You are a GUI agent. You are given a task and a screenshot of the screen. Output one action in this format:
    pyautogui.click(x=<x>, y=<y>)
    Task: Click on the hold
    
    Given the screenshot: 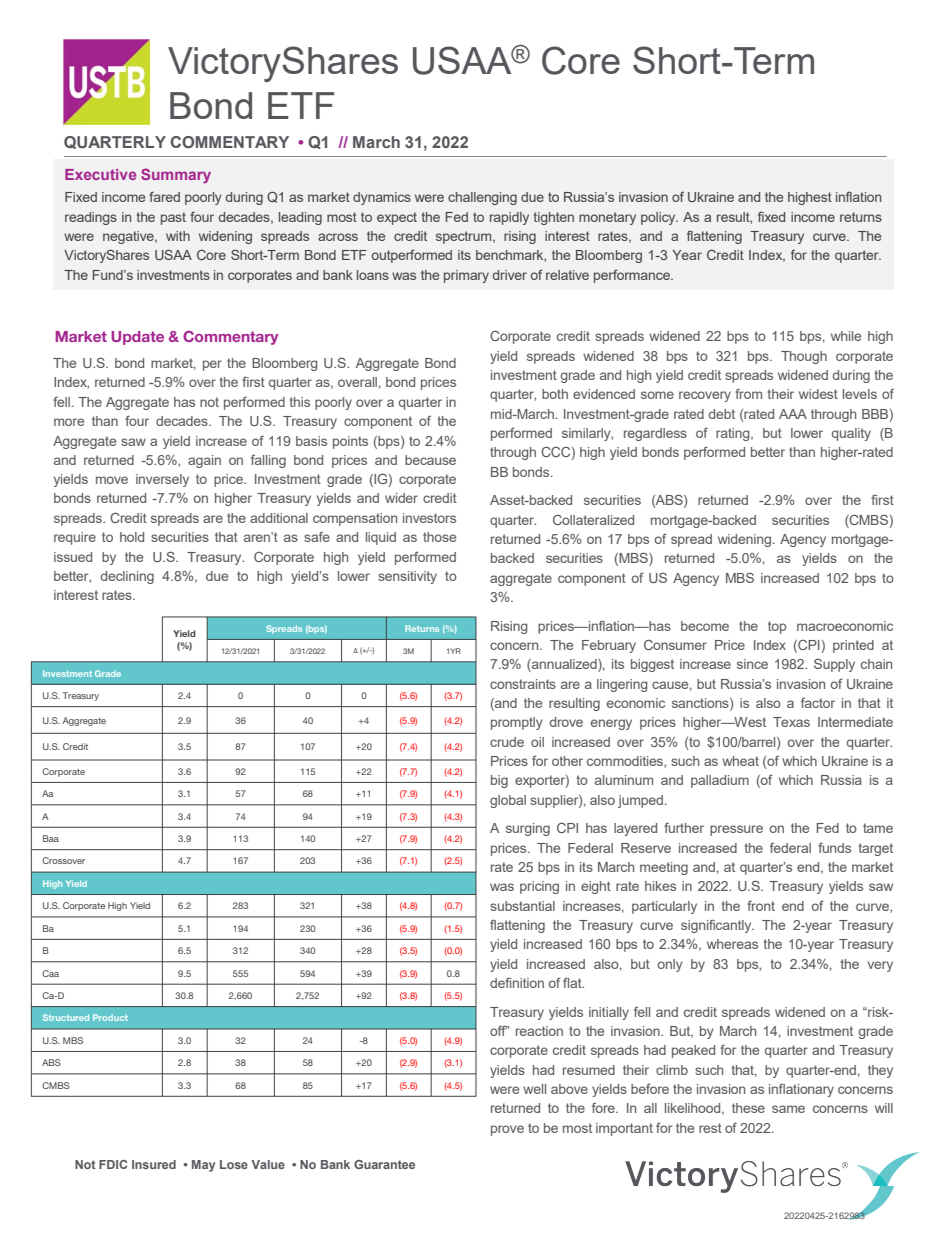 What is the action you would take?
    pyautogui.click(x=132, y=537)
